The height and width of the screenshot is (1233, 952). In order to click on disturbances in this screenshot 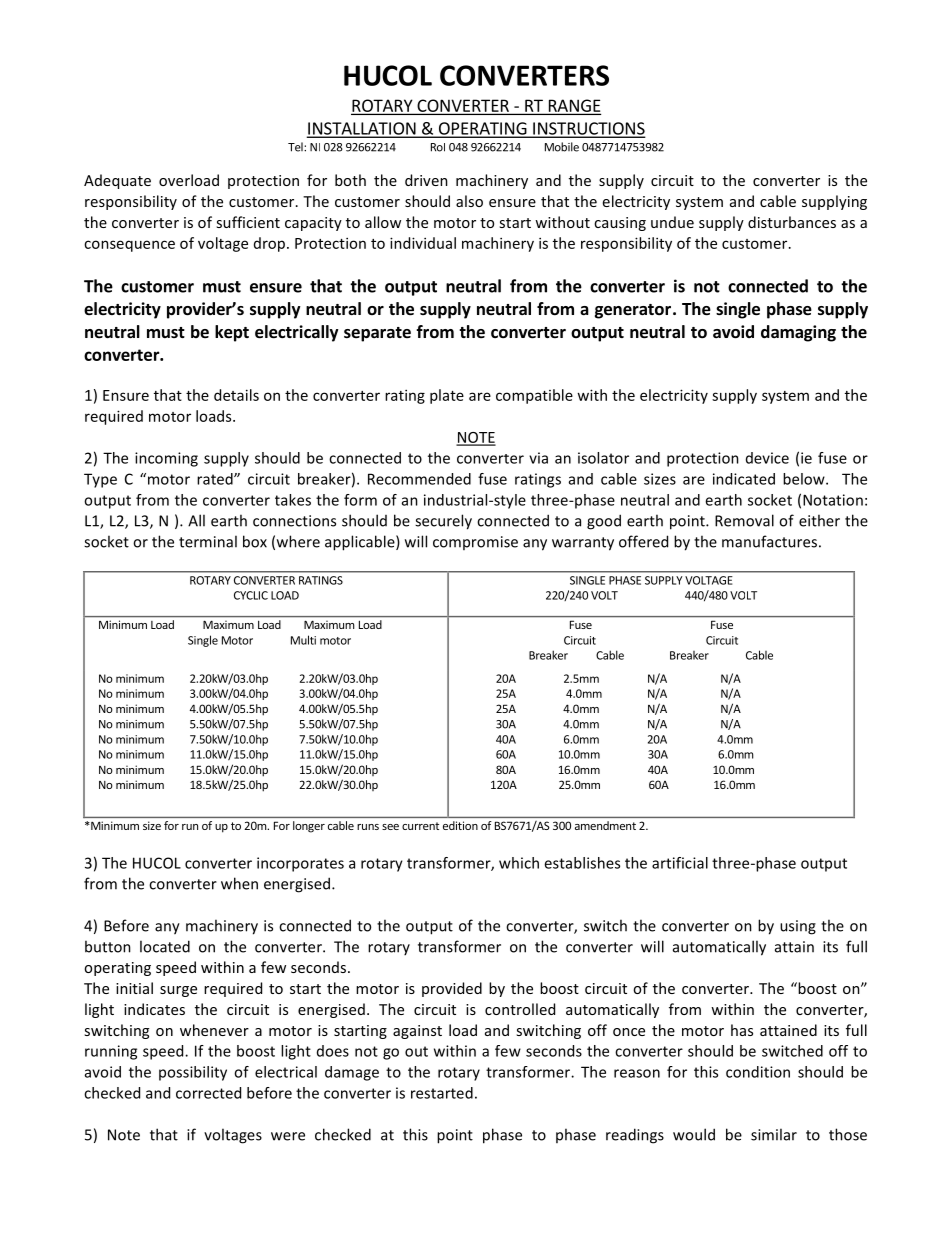, I will do `click(792, 222)`.
